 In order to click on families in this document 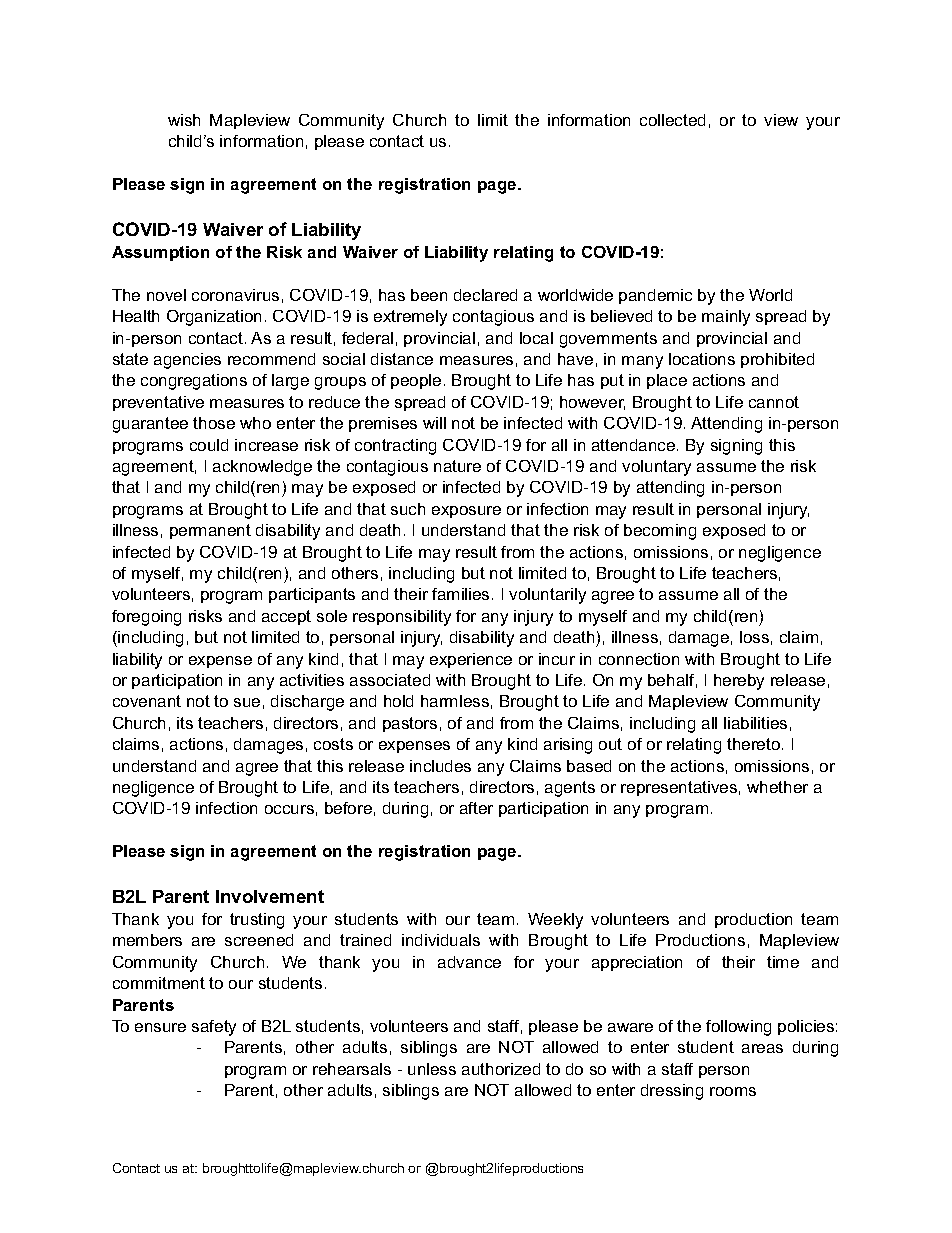, I will do `click(460, 594)`.
